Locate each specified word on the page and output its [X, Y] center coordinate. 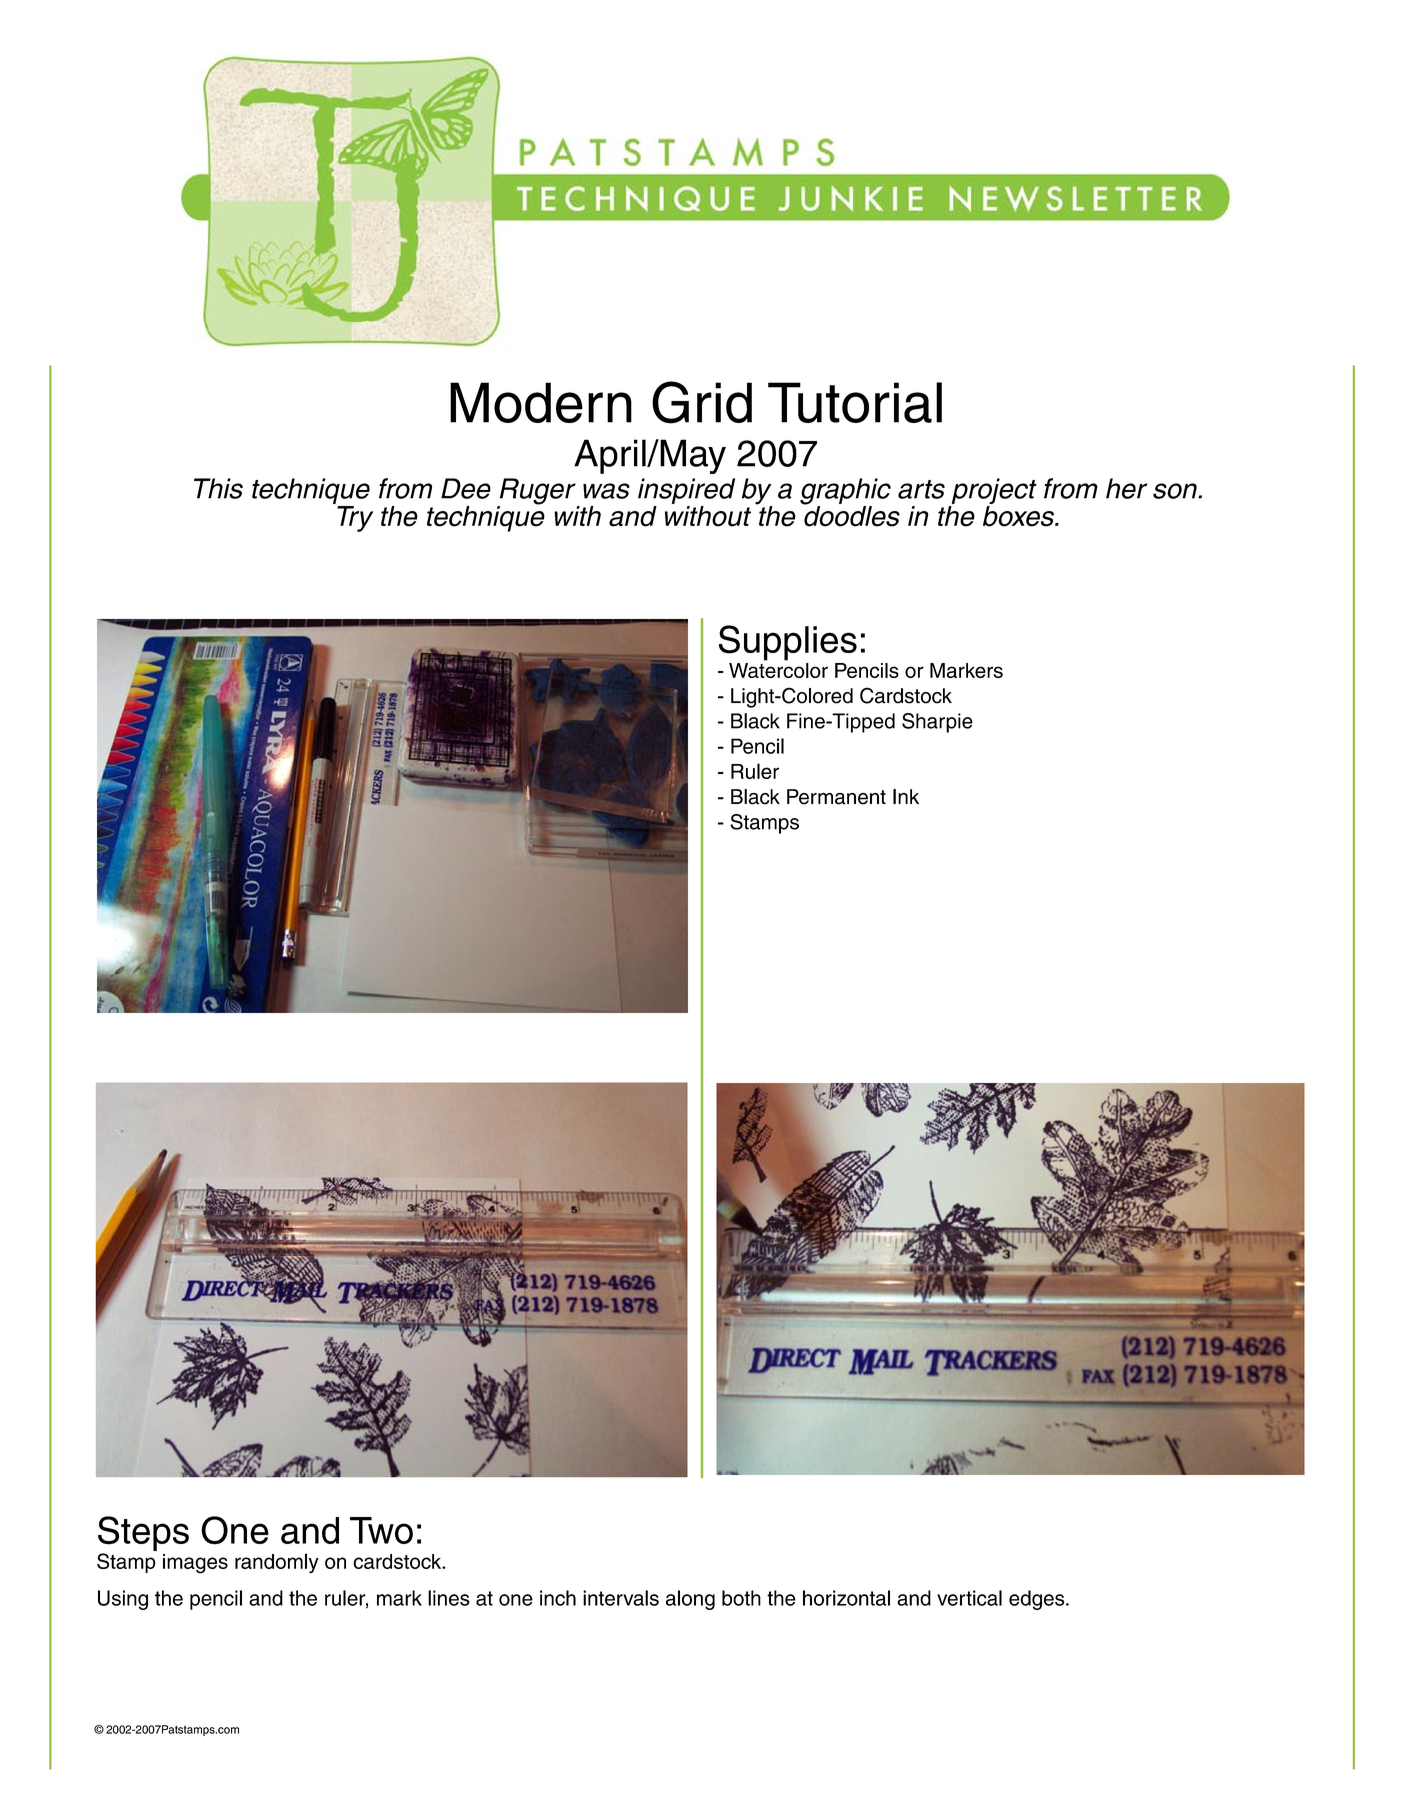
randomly [277, 1563]
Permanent [836, 797]
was [606, 491]
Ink [906, 796]
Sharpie [937, 723]
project [993, 492]
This [218, 488]
